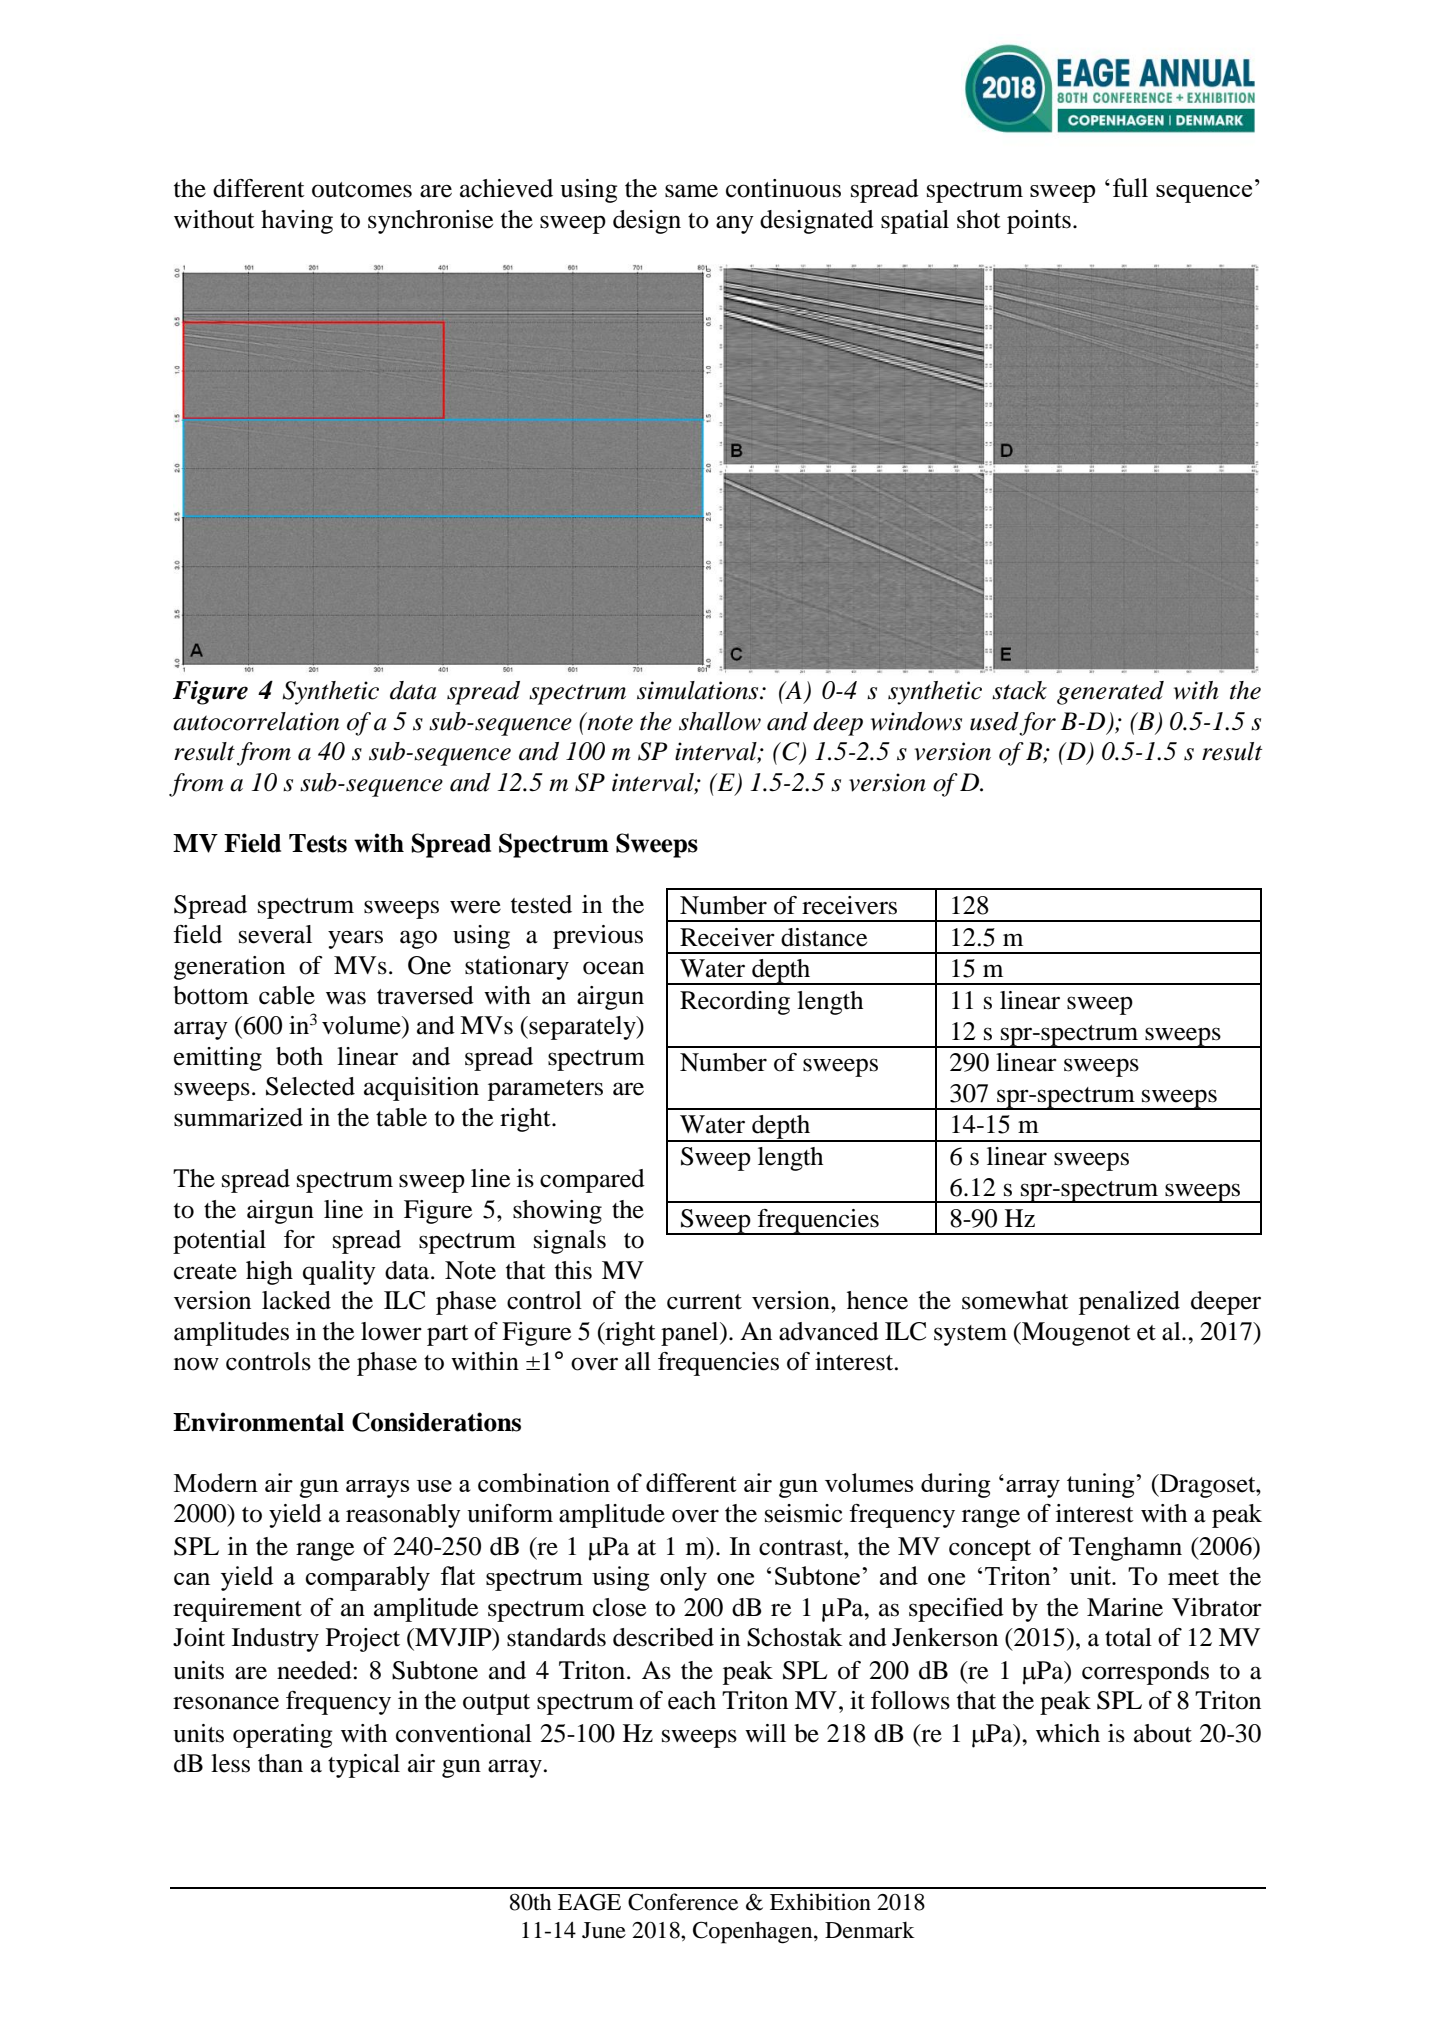 Image resolution: width=1435 pixels, height=2029 pixels. I want to click on generated, so click(1110, 693).
